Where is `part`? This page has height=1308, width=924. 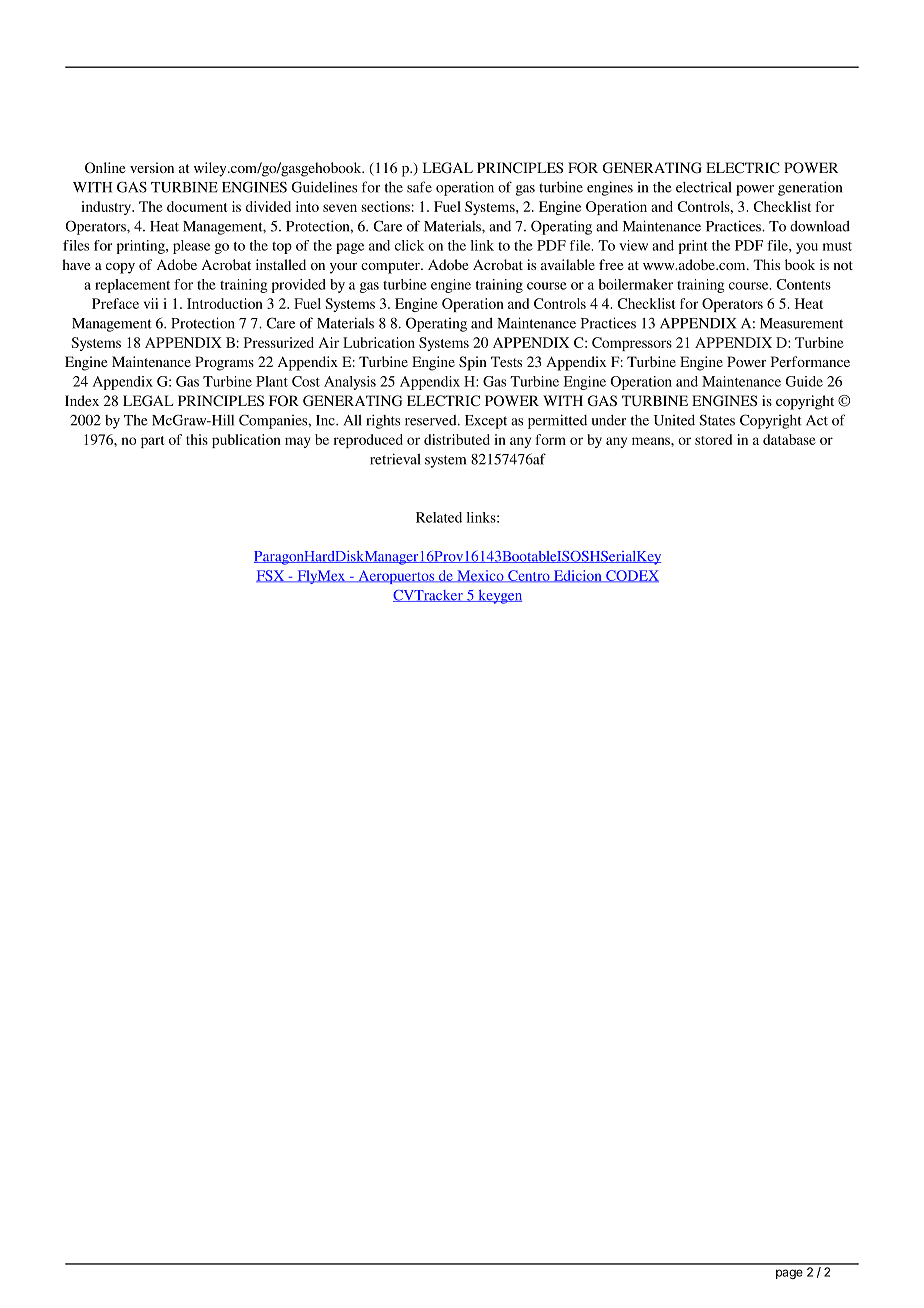 part is located at coordinates (152, 442).
